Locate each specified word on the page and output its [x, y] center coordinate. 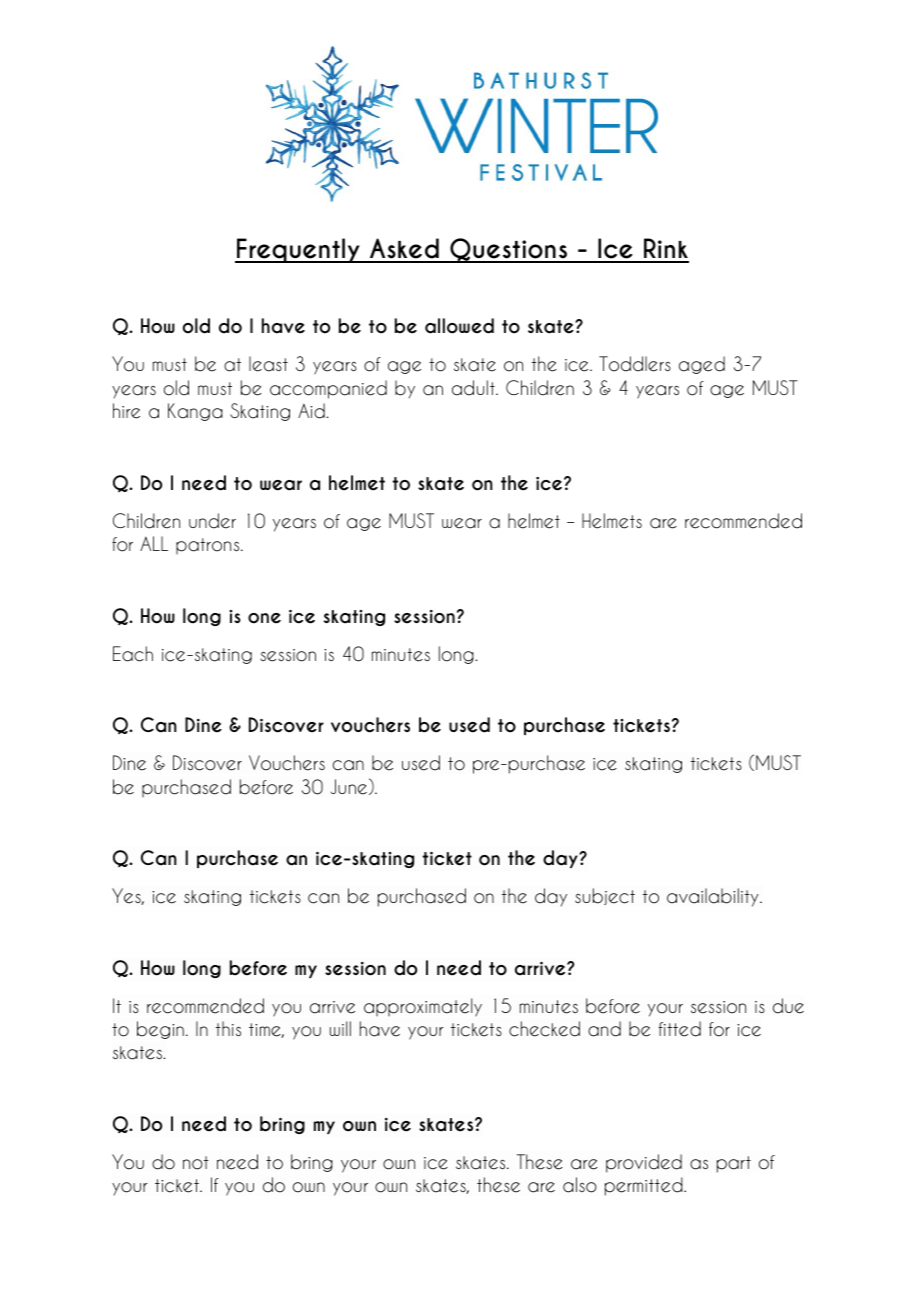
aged [702, 365]
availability [714, 897]
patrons [209, 546]
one [264, 618]
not [196, 1163]
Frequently [298, 250]
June [350, 786]
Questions [508, 250]
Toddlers [635, 364]
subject [605, 896]
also [580, 1185]
